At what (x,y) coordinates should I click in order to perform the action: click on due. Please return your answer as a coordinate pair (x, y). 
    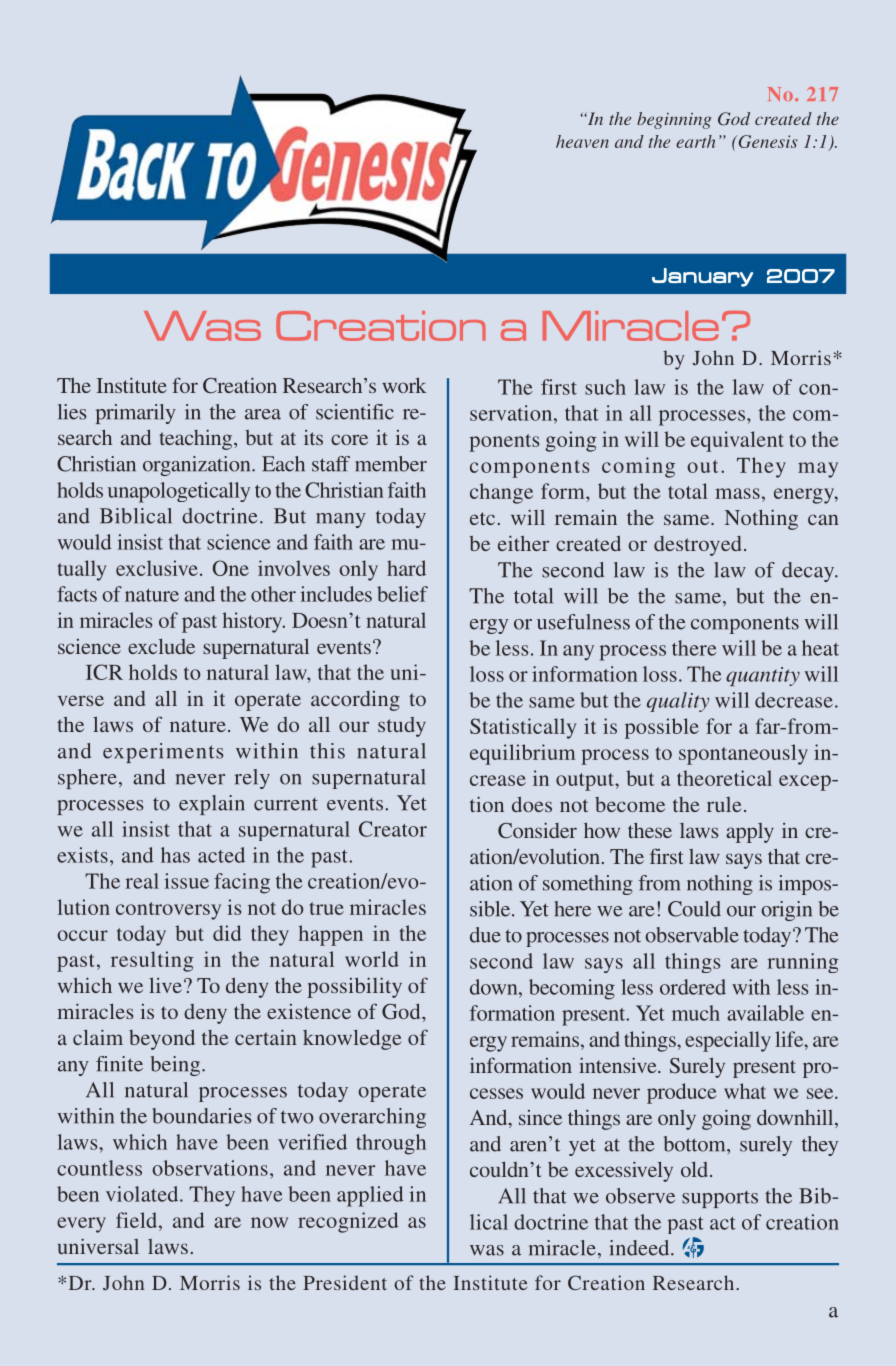
    Looking at the image, I should click on (485, 935).
